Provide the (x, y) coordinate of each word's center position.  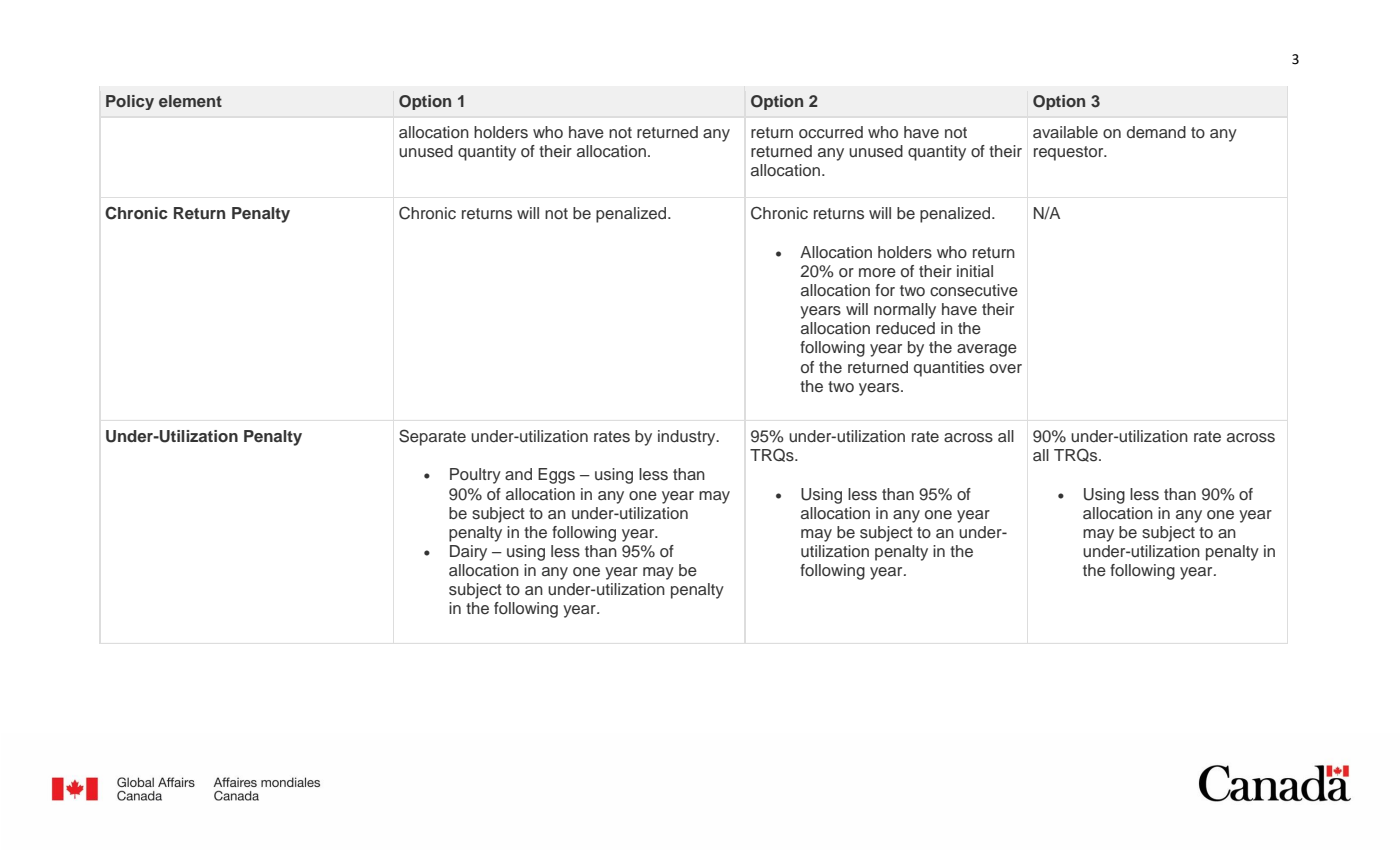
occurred (831, 132)
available (1065, 132)
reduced (905, 328)
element (190, 101)
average (987, 350)
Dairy (468, 553)
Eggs (556, 476)
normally (905, 311)
